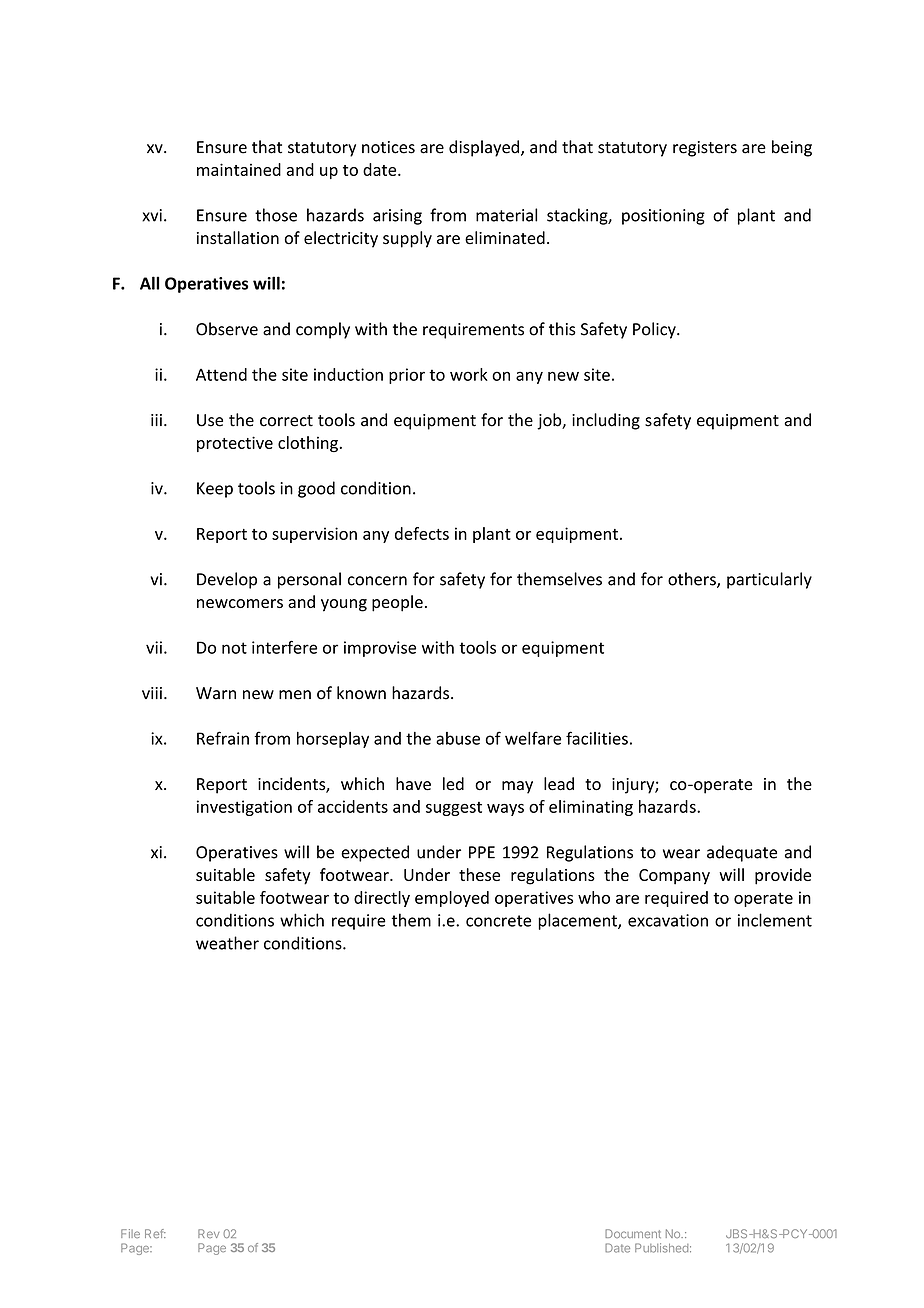 This image has width=924, height=1308. I want to click on Keep, so click(215, 490).
